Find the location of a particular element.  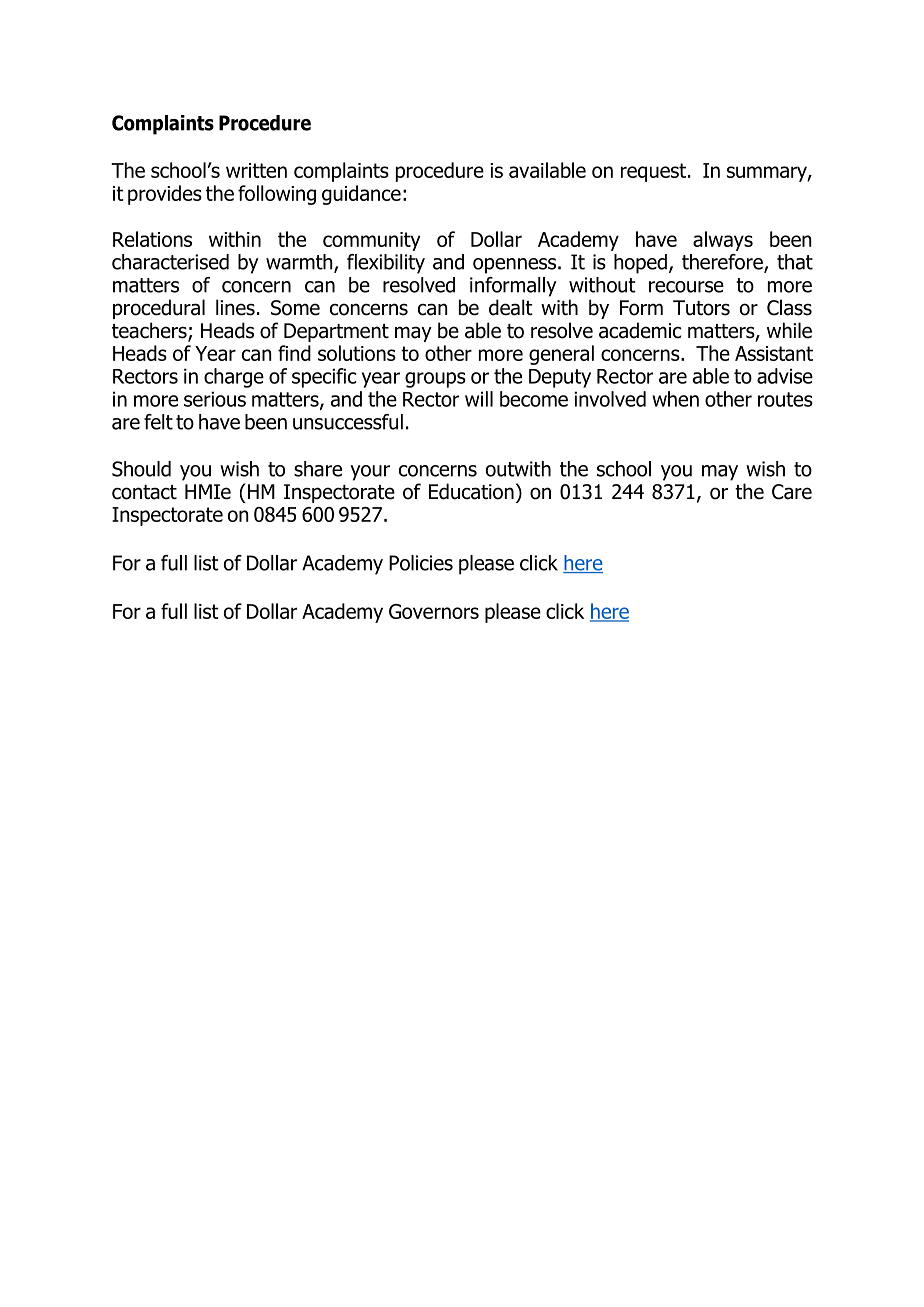

serious is located at coordinates (215, 399).
